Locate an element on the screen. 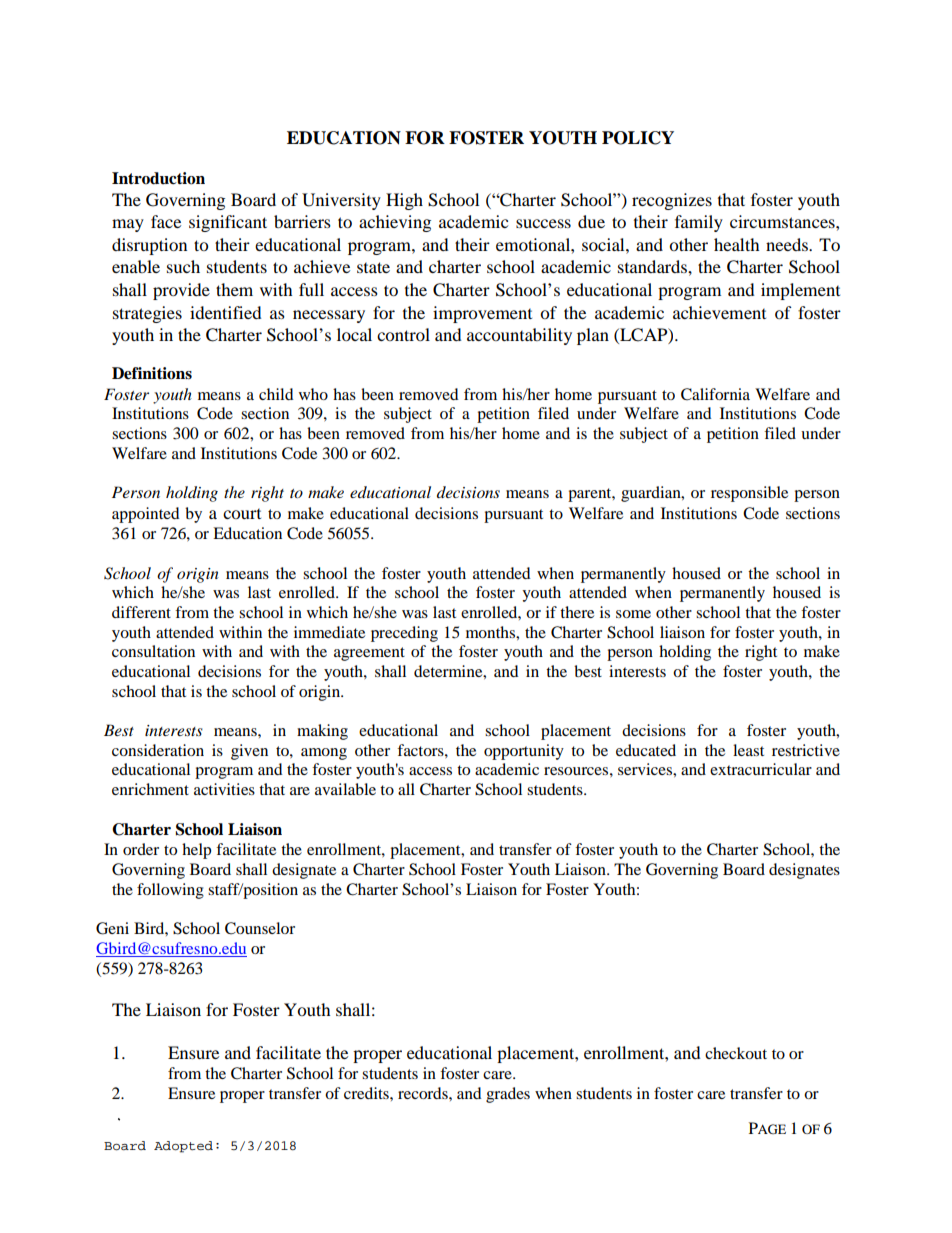  help is located at coordinates (196, 851).
